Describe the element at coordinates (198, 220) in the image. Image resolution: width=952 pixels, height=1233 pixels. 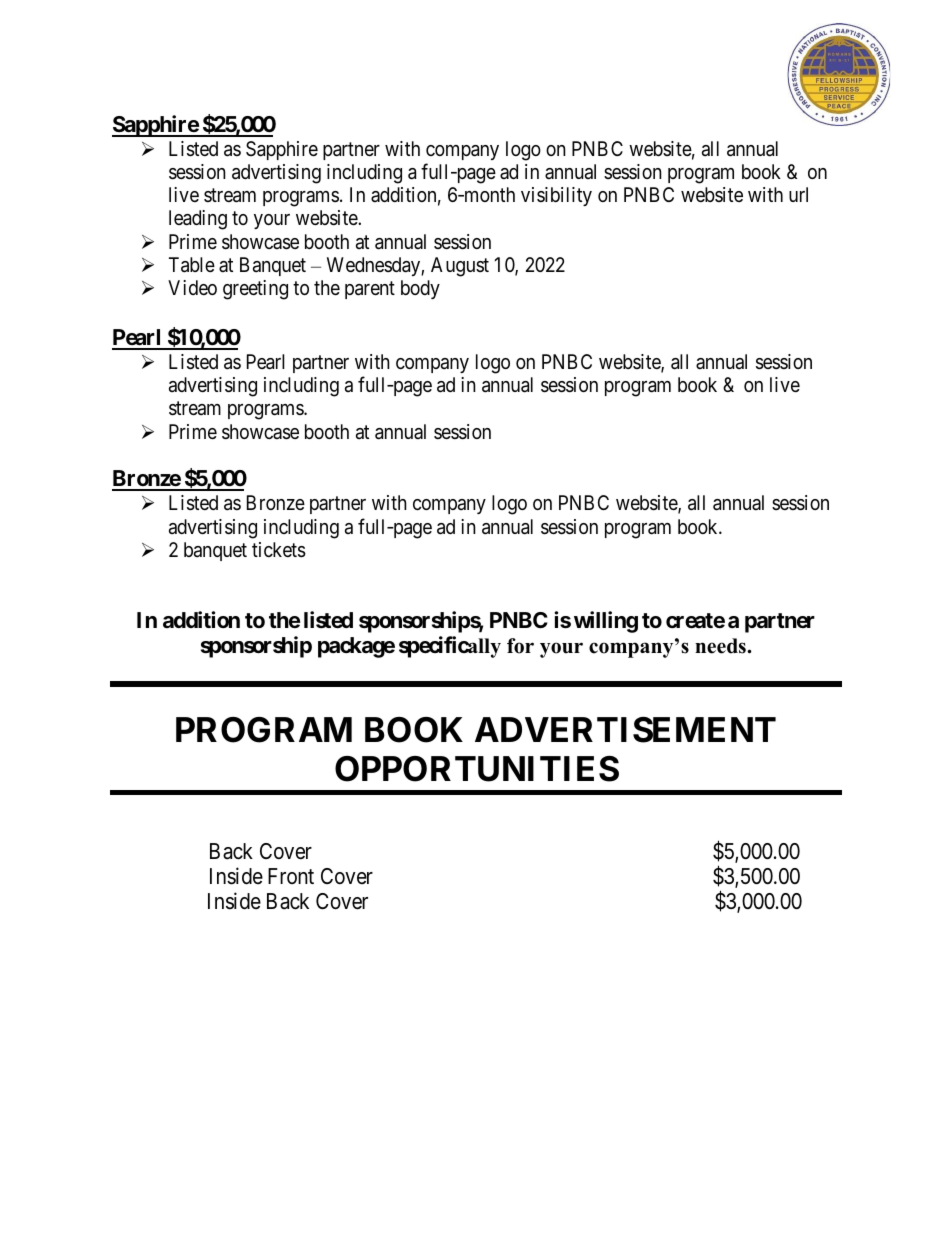
I see `leading` at that location.
